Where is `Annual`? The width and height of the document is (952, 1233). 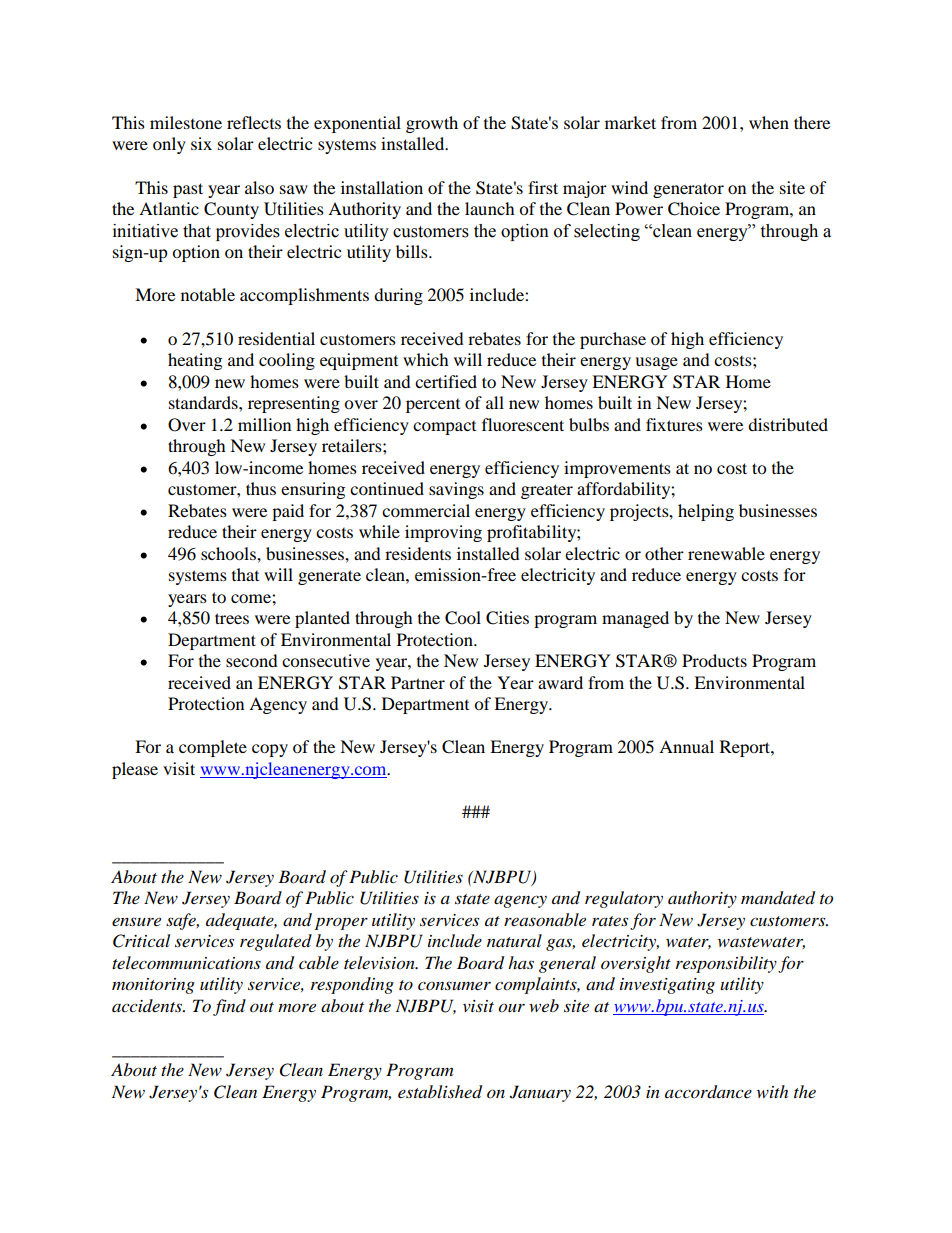 Annual is located at coordinates (686, 746).
